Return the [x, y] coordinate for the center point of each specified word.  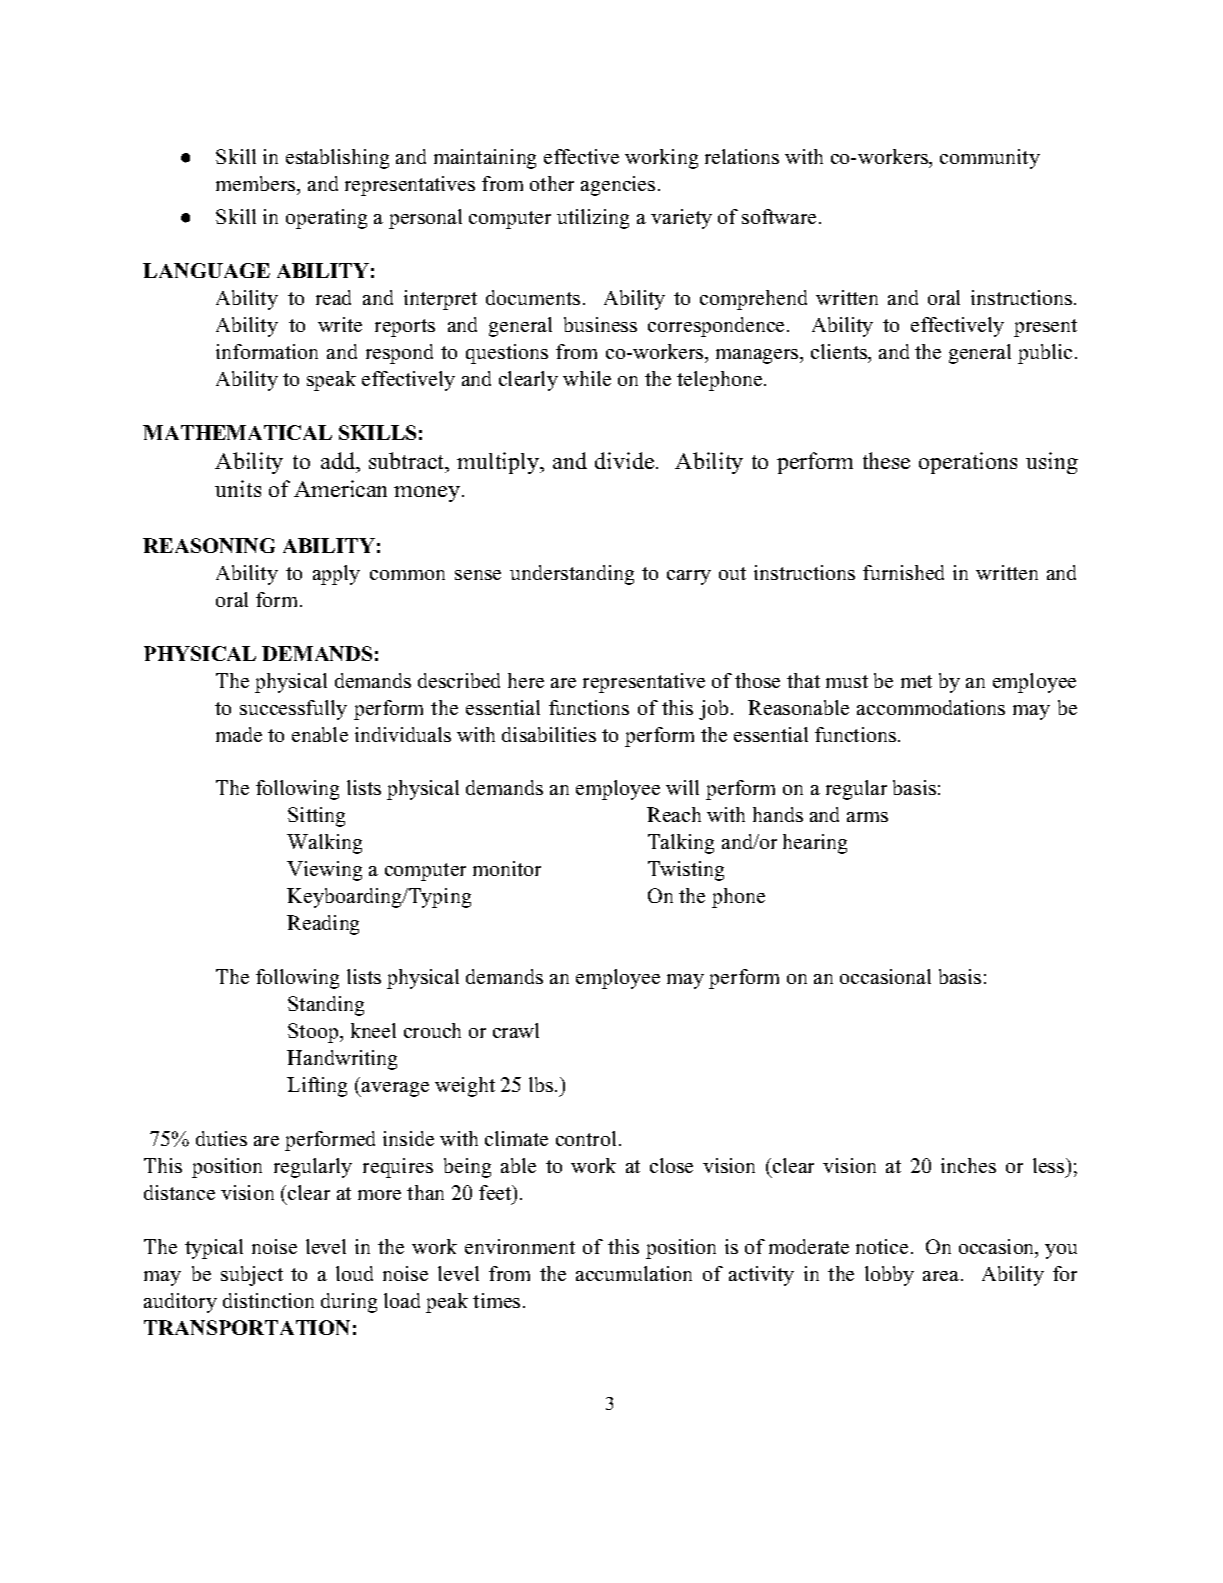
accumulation [634, 1273]
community [990, 159]
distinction [268, 1300]
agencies [618, 186]
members [257, 185]
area [942, 1276]
